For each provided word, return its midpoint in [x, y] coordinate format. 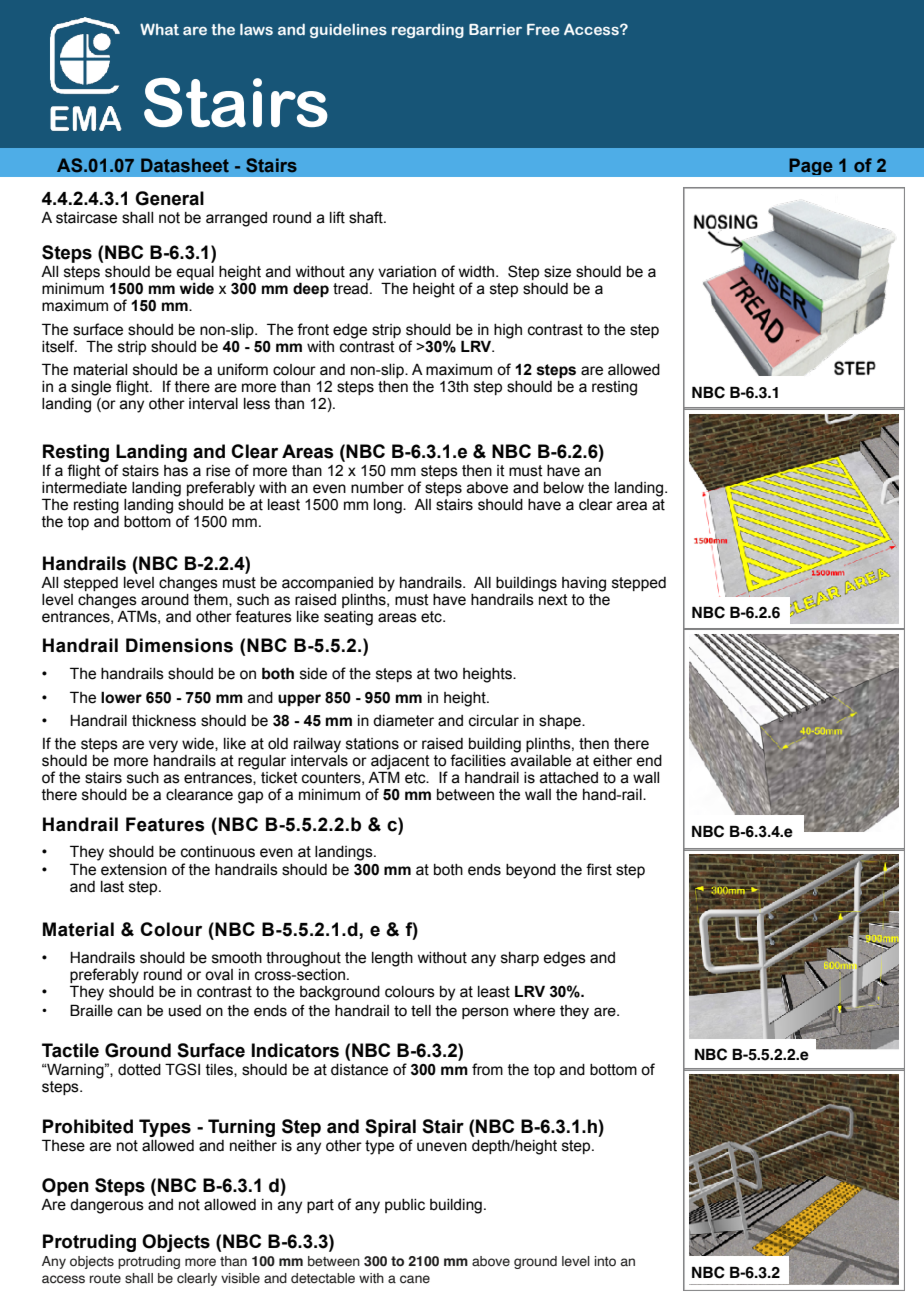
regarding [428, 31]
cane [415, 1279]
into [605, 1261]
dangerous [107, 1206]
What [159, 29]
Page [811, 166]
